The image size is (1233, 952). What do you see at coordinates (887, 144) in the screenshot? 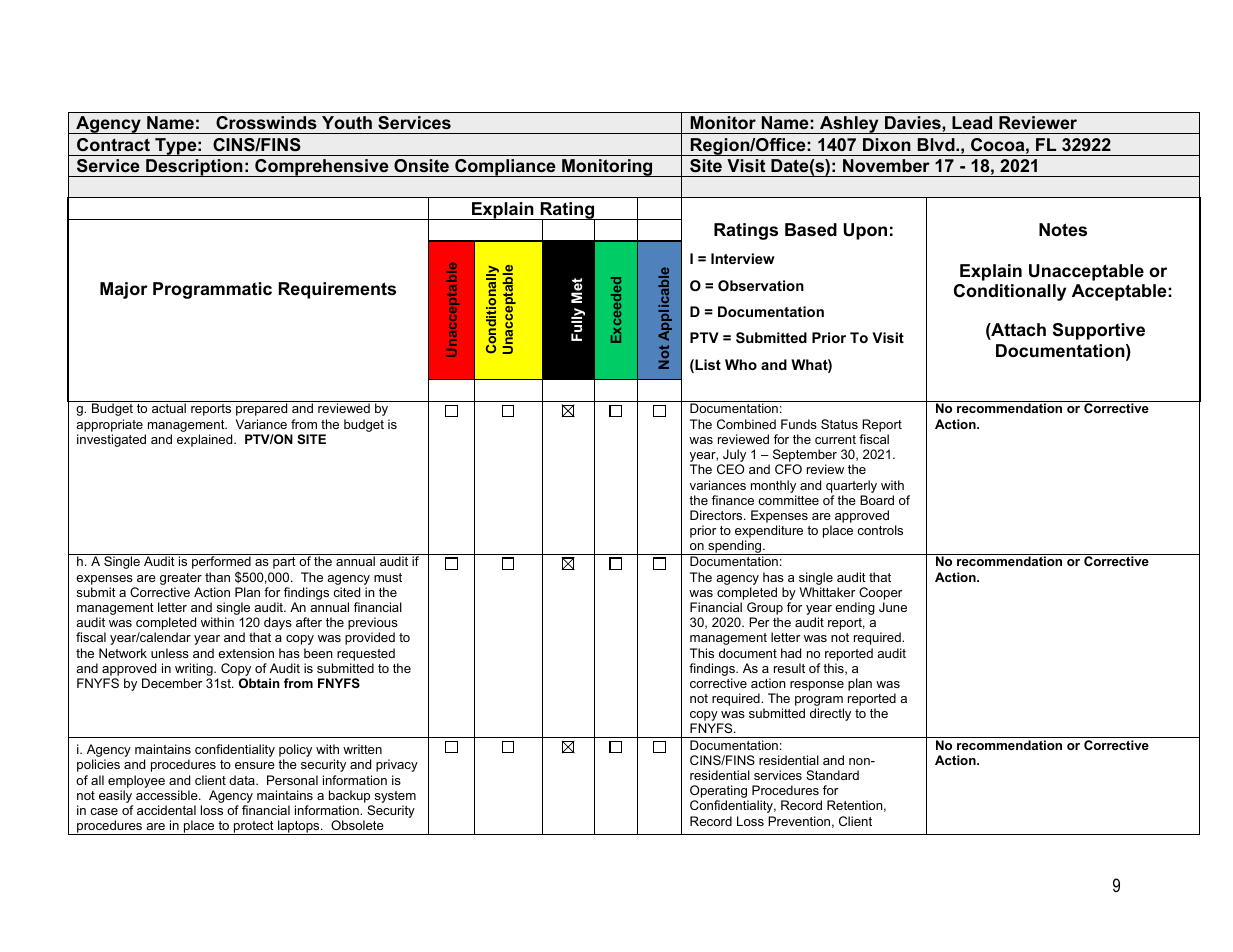
I see `Dixon` at bounding box center [887, 144].
